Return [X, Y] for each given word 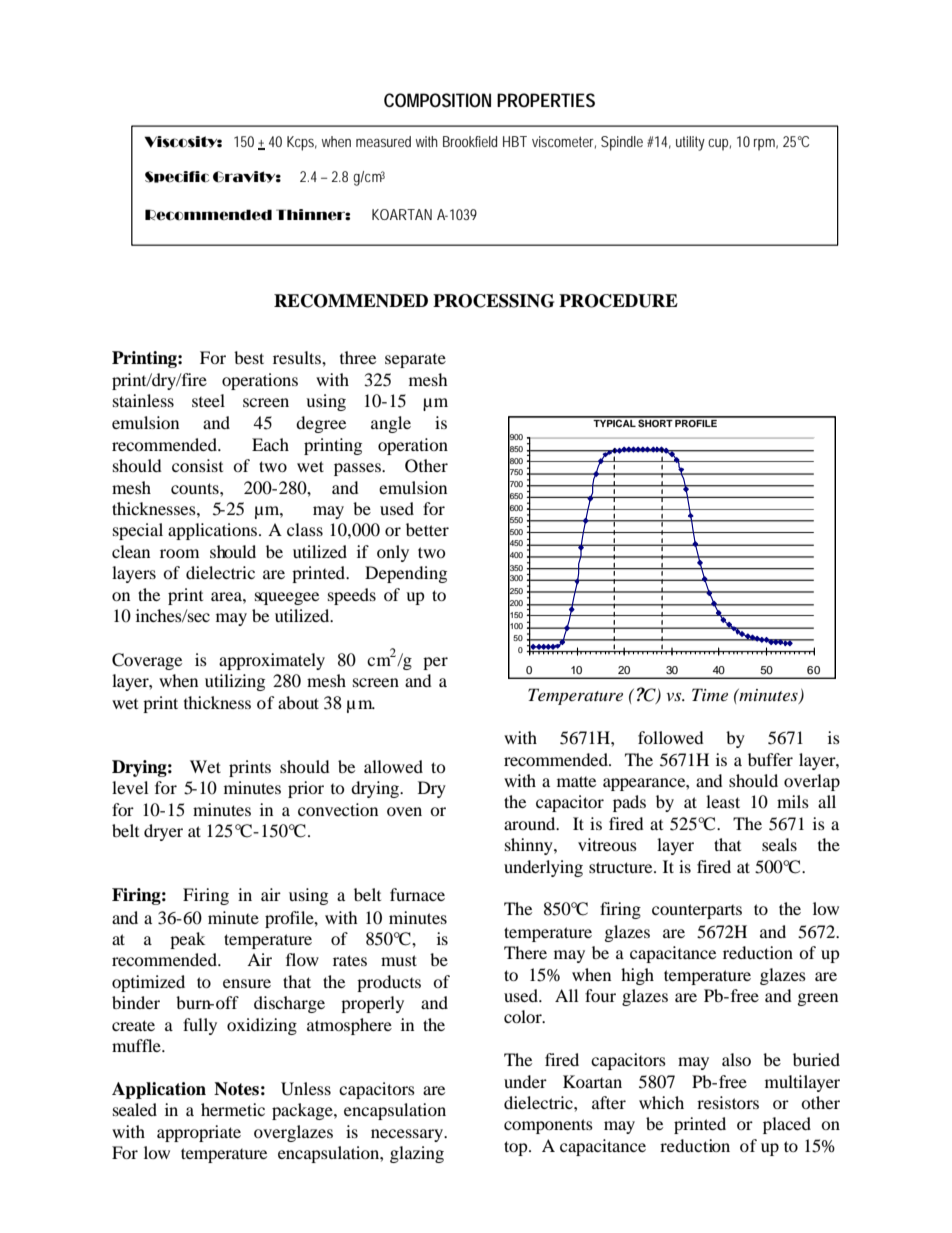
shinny [530, 846]
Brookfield [470, 141]
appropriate [199, 1133]
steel [208, 400]
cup [719, 145]
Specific [177, 177]
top [517, 1148]
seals [779, 844]
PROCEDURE [618, 301]
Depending [406, 574]
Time [710, 694]
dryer [163, 832]
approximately [272, 661]
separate [415, 361]
